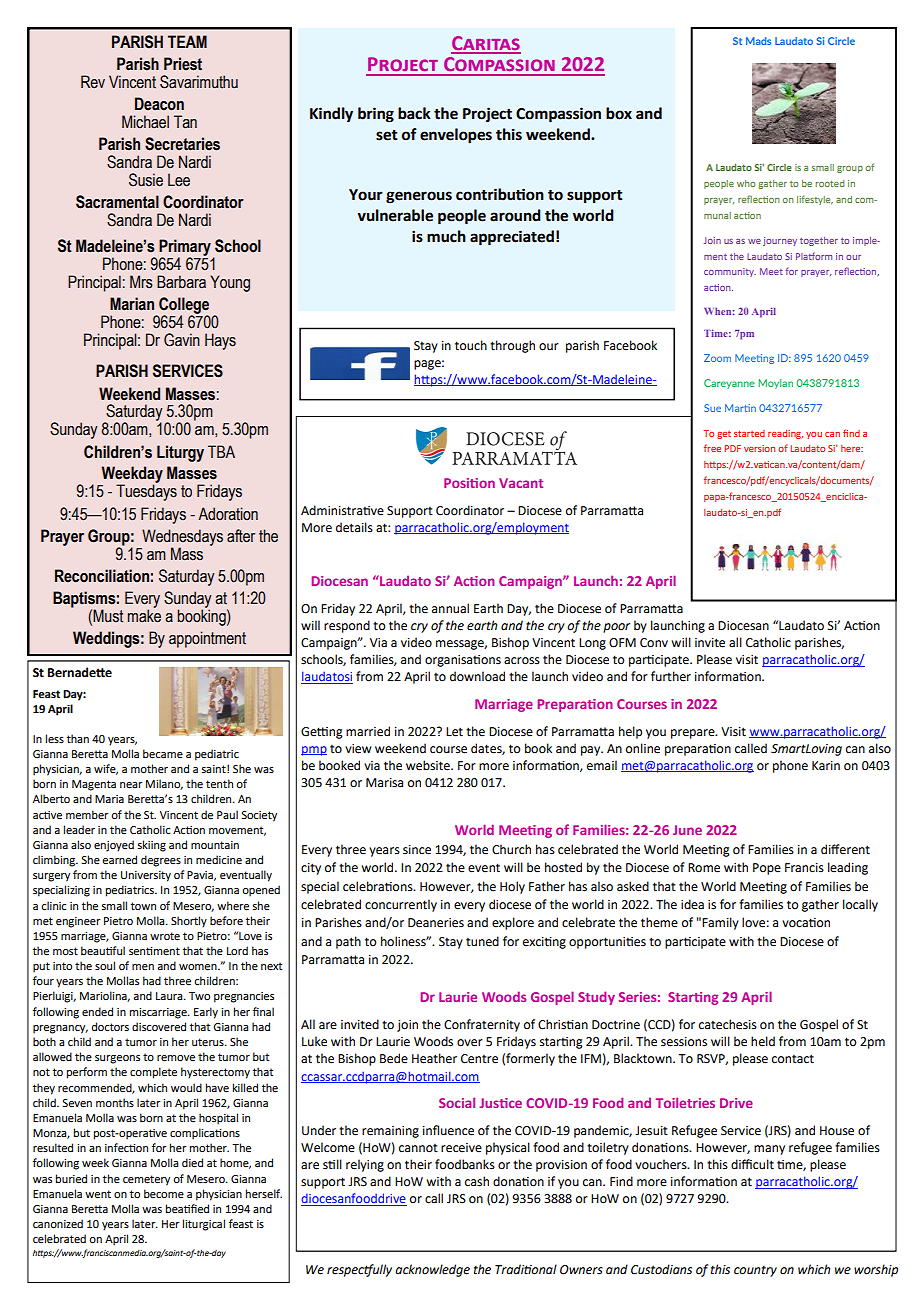 The width and height of the screenshot is (924, 1308). Describe the element at coordinates (159, 104) in the screenshot. I see `Deacon` at that location.
